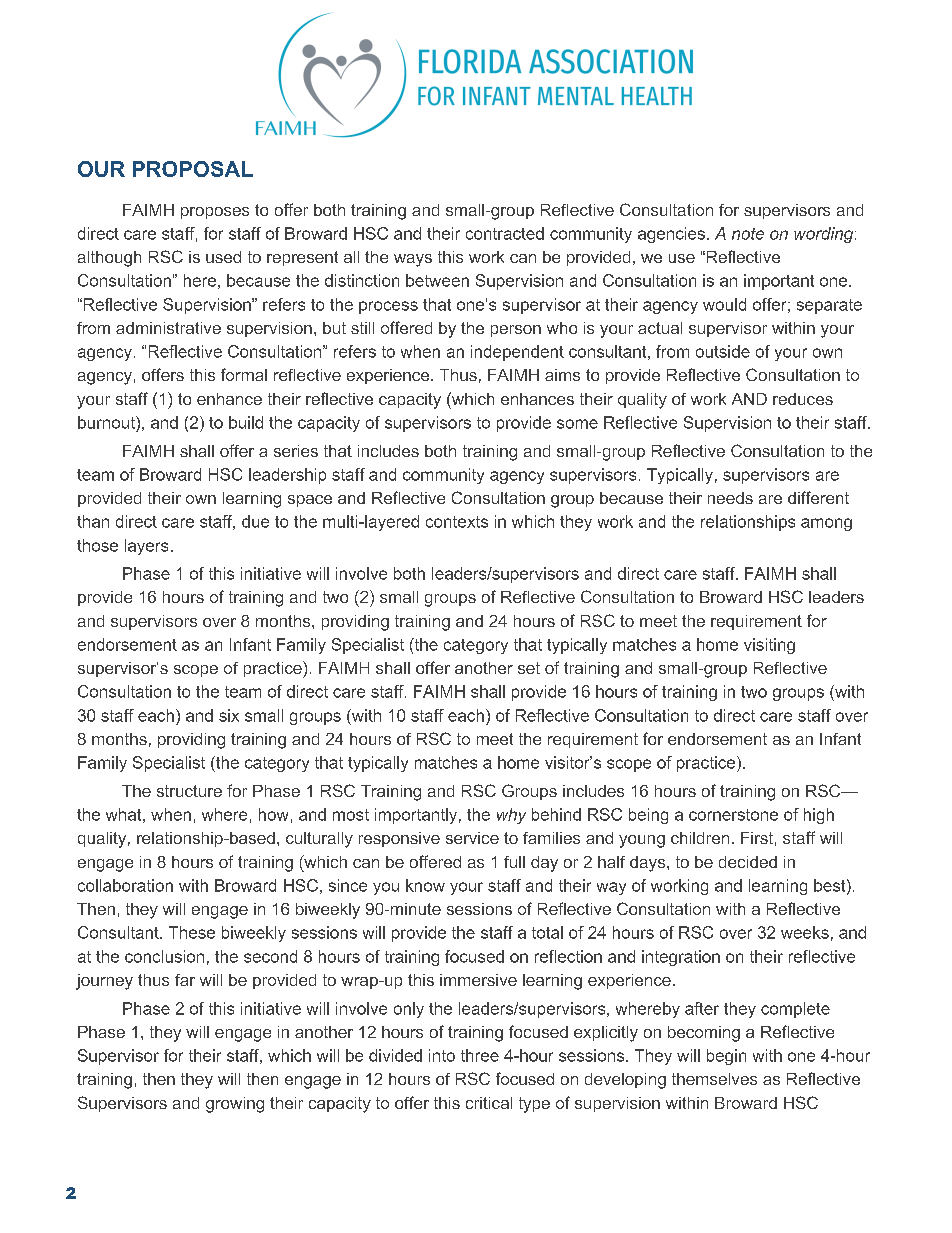 Image resolution: width=952 pixels, height=1233 pixels. Describe the element at coordinates (769, 646) in the screenshot. I see `visiting` at that location.
